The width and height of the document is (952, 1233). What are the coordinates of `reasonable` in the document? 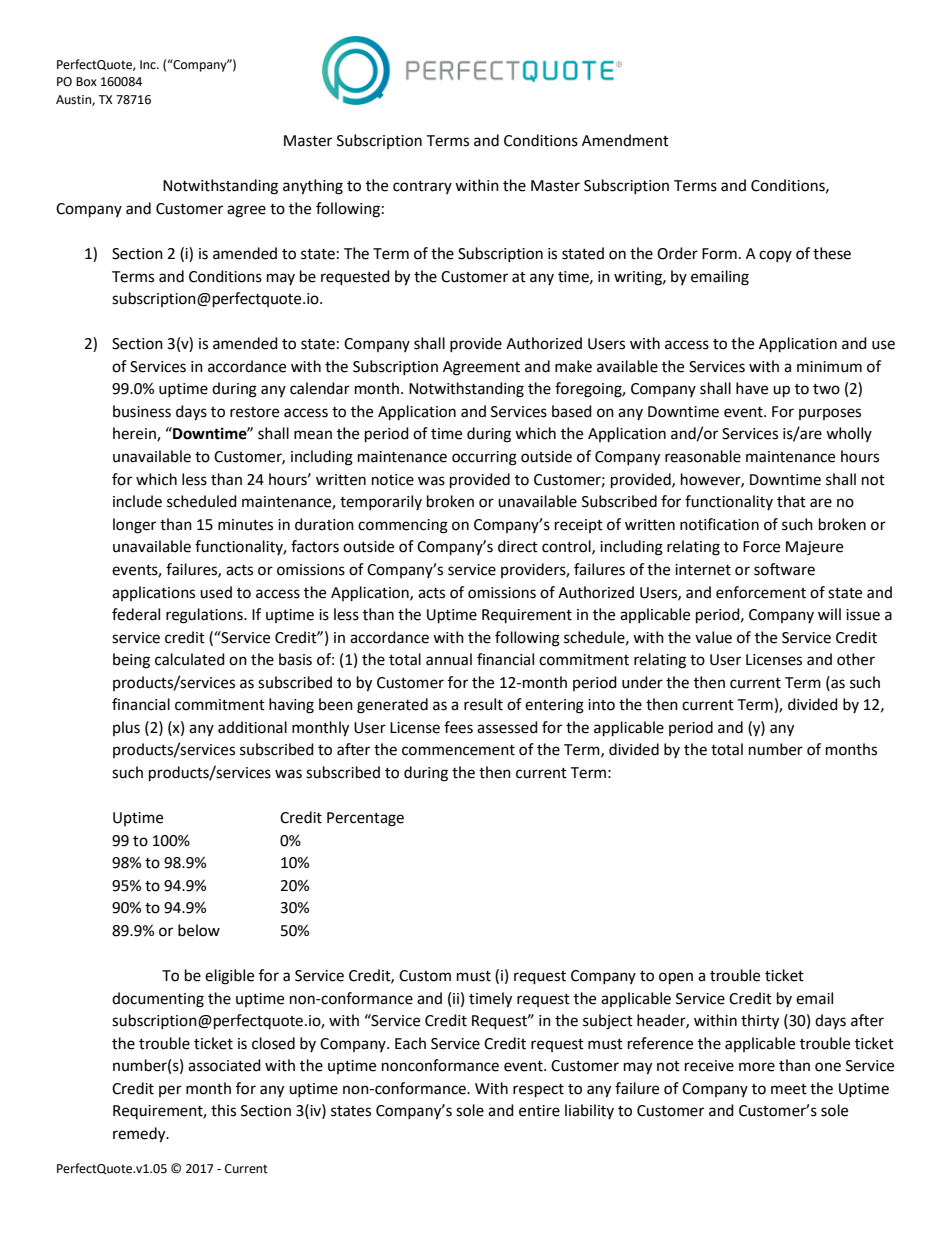 It's located at (703, 456).
